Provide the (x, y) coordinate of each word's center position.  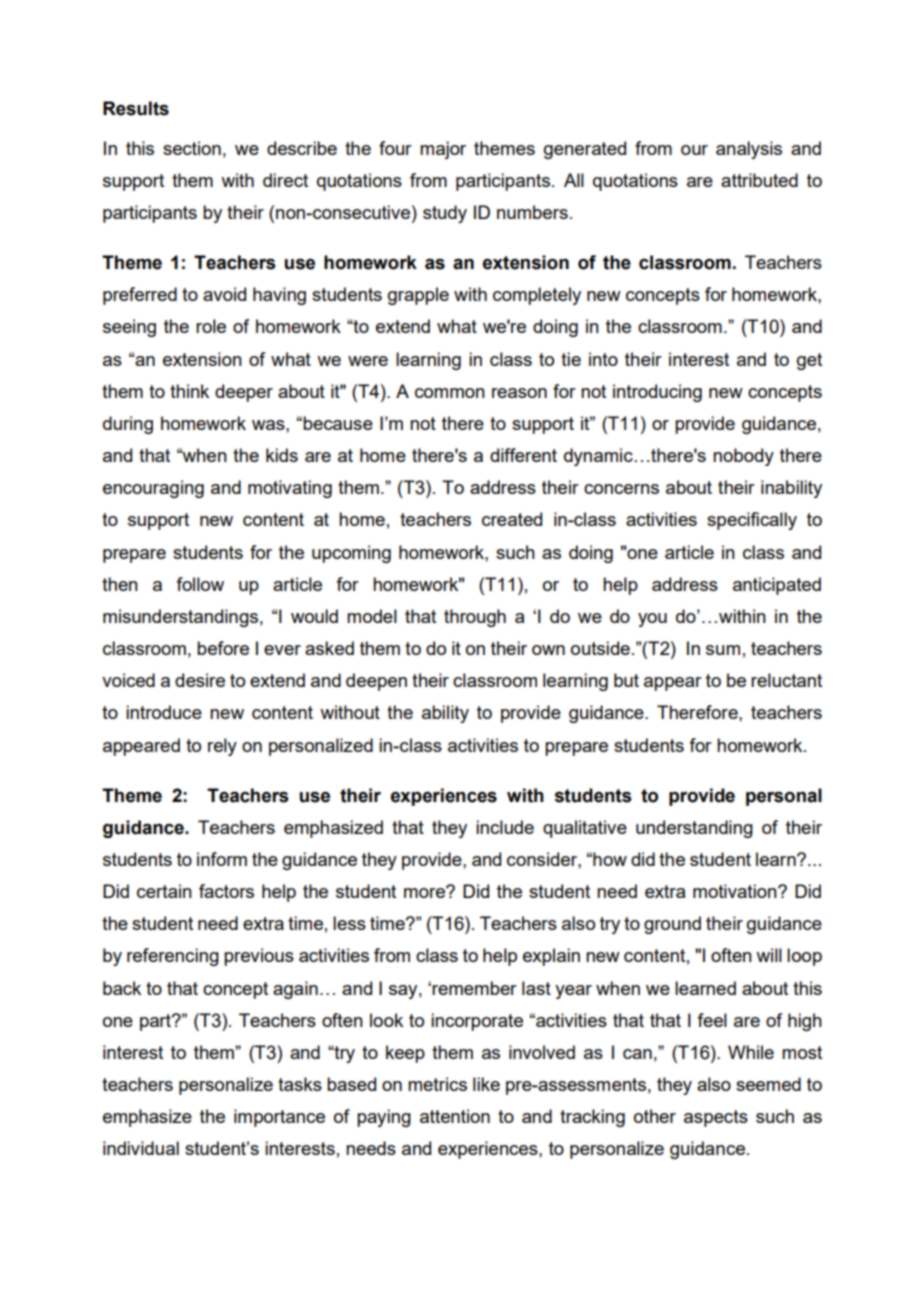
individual (141, 1148)
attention (455, 1116)
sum (723, 650)
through (475, 618)
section (192, 148)
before (223, 648)
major (443, 150)
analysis (749, 150)
